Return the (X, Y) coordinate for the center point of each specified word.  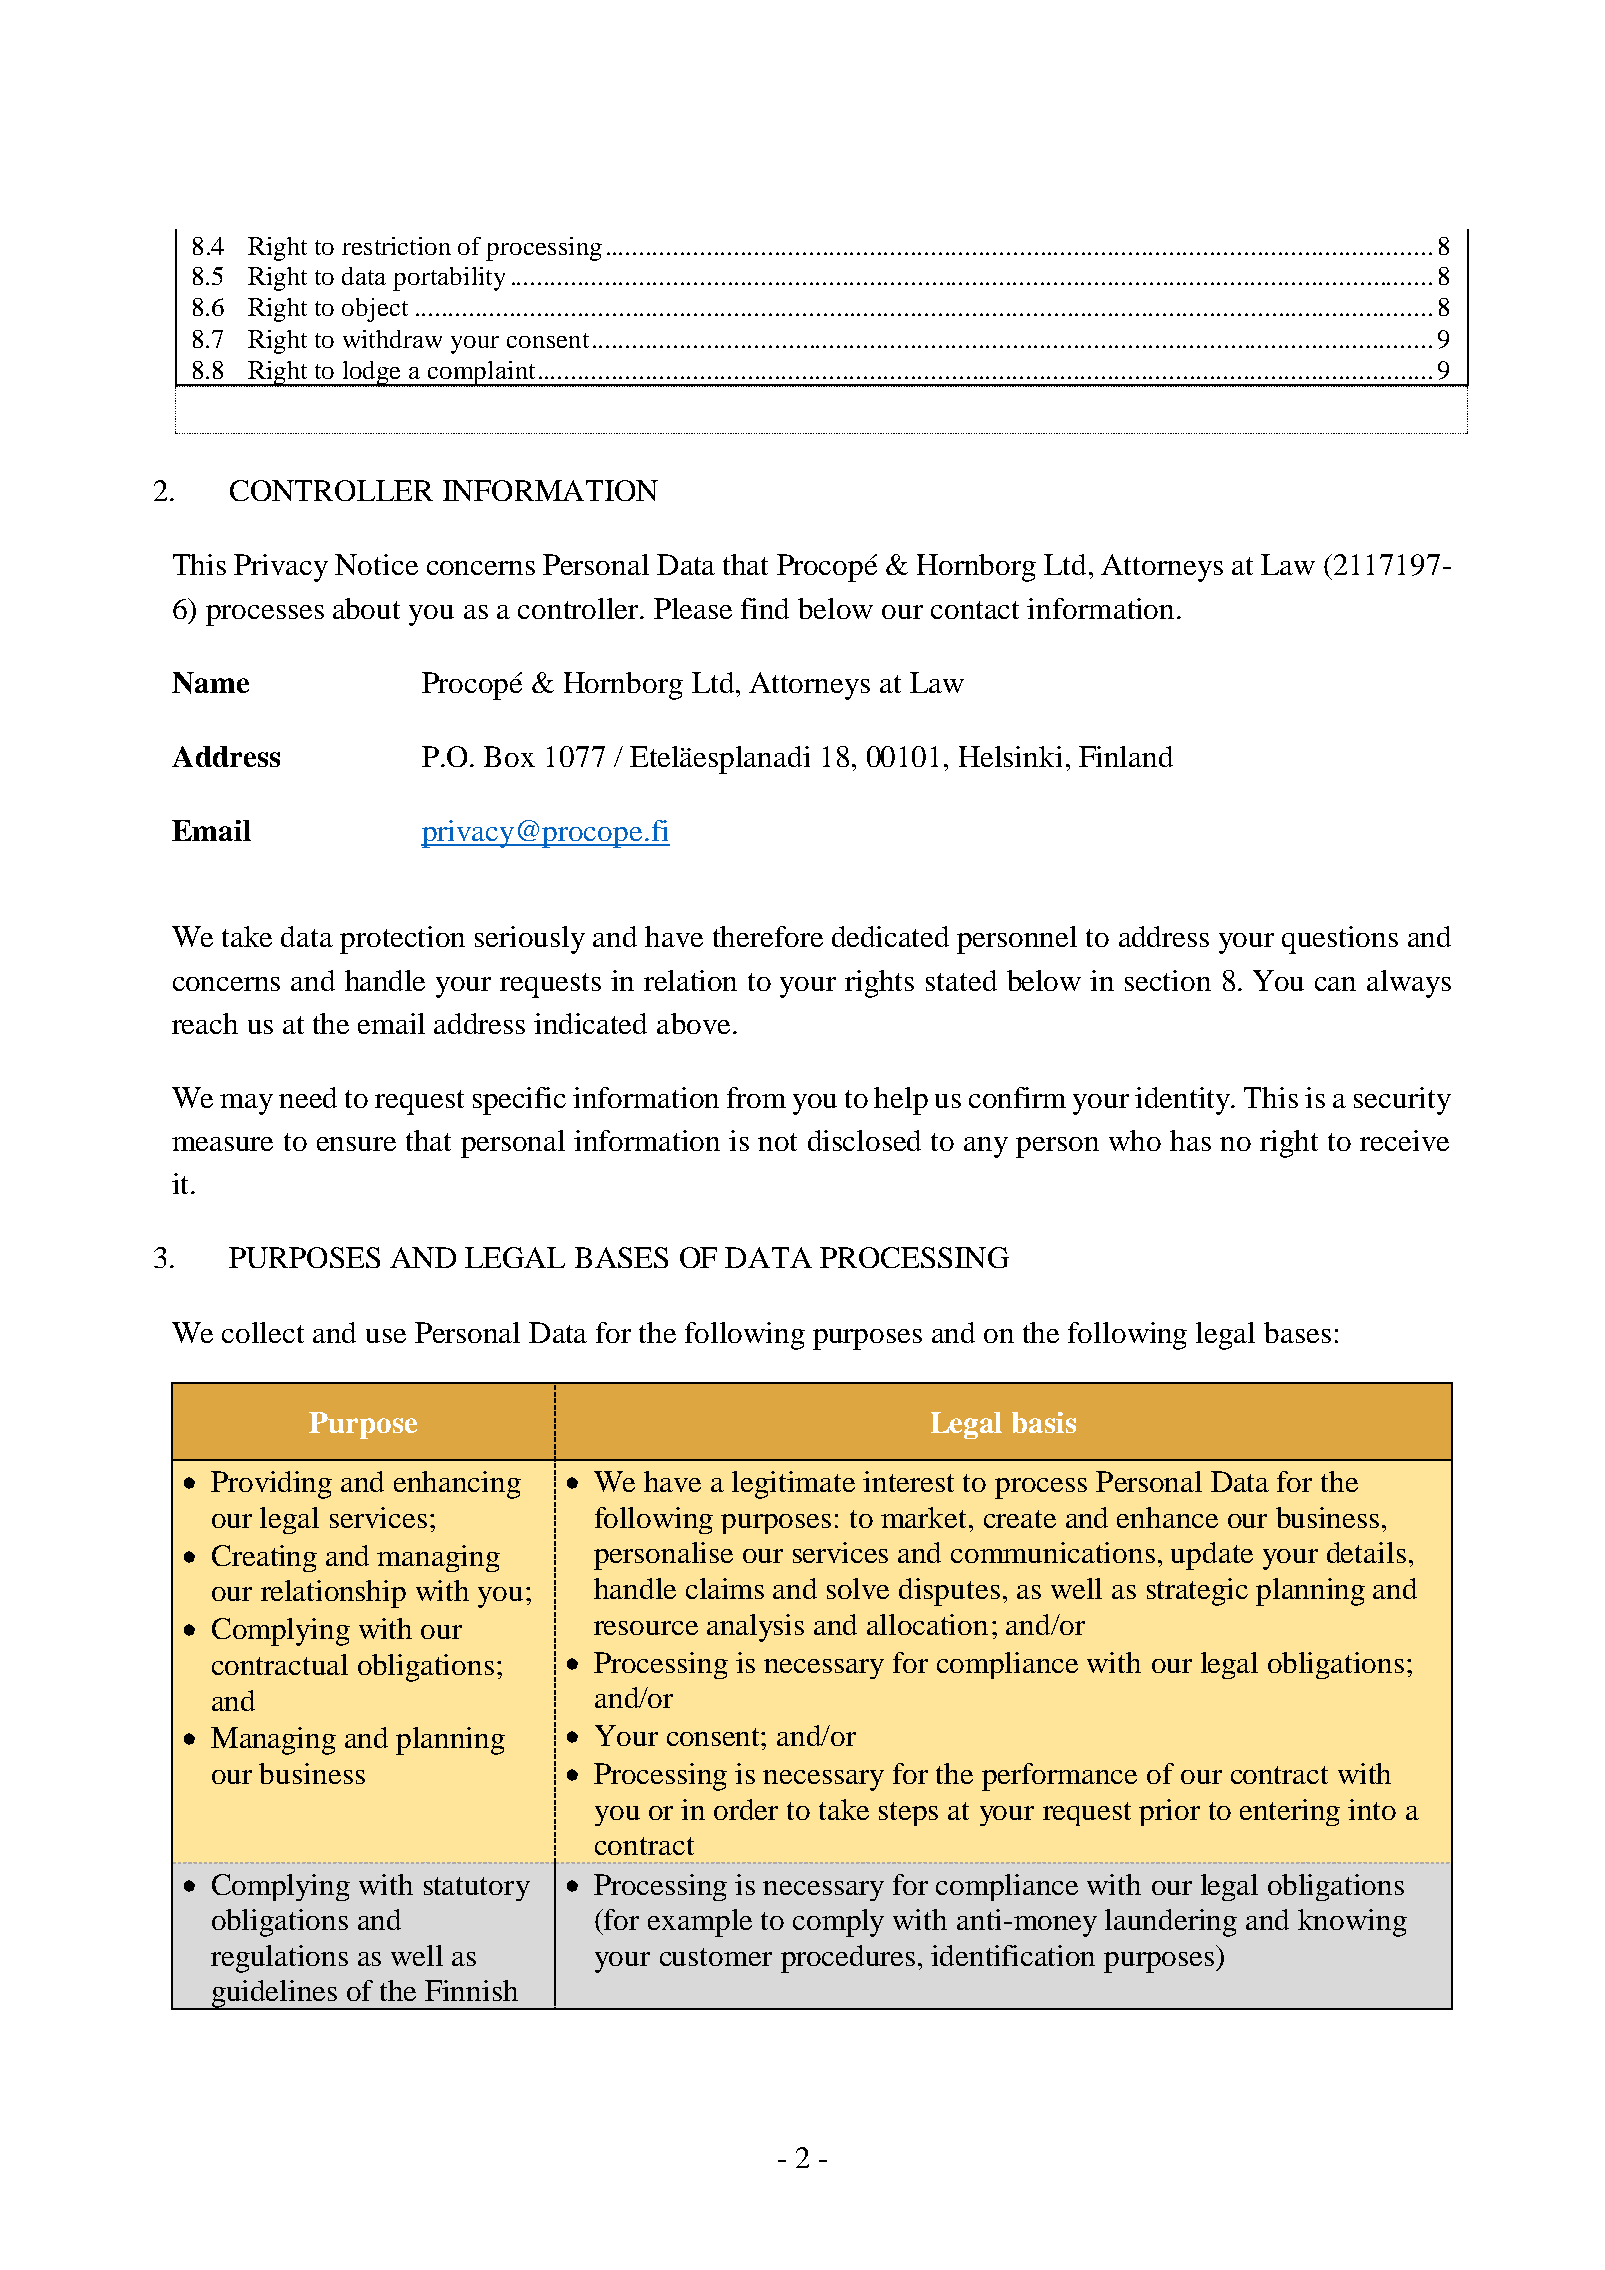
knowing (1352, 1923)
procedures (848, 1959)
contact (975, 610)
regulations (279, 1959)
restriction (396, 246)
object (375, 310)
